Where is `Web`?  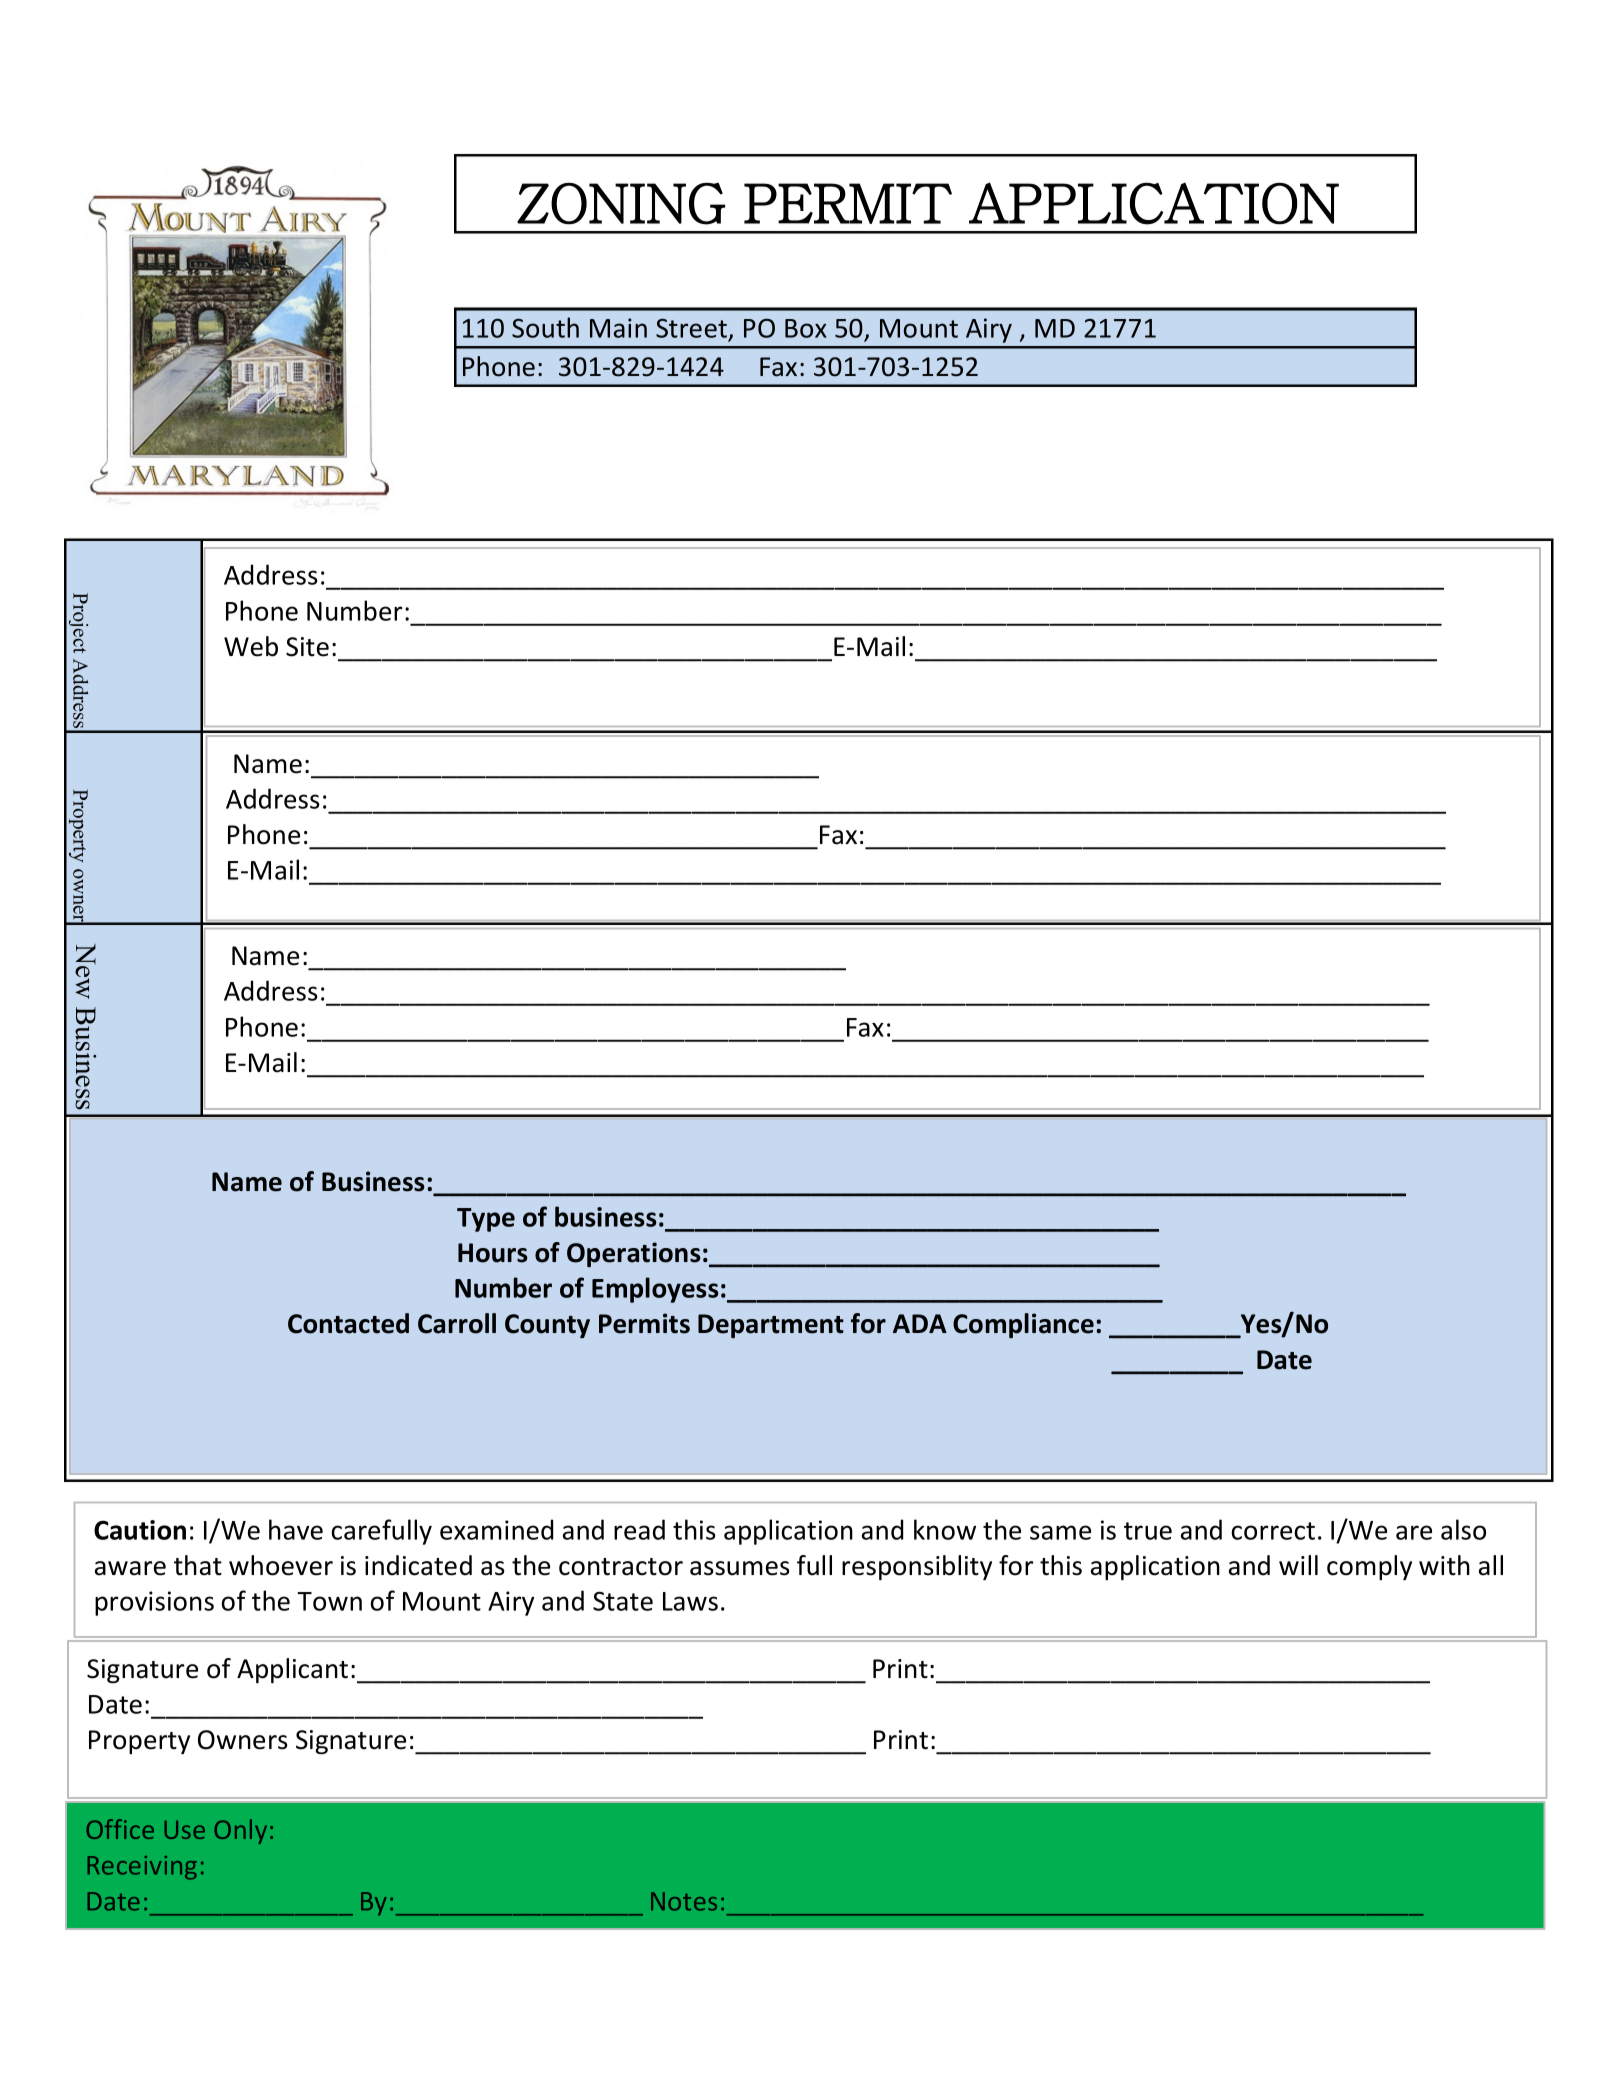
Web is located at coordinates (251, 646).
